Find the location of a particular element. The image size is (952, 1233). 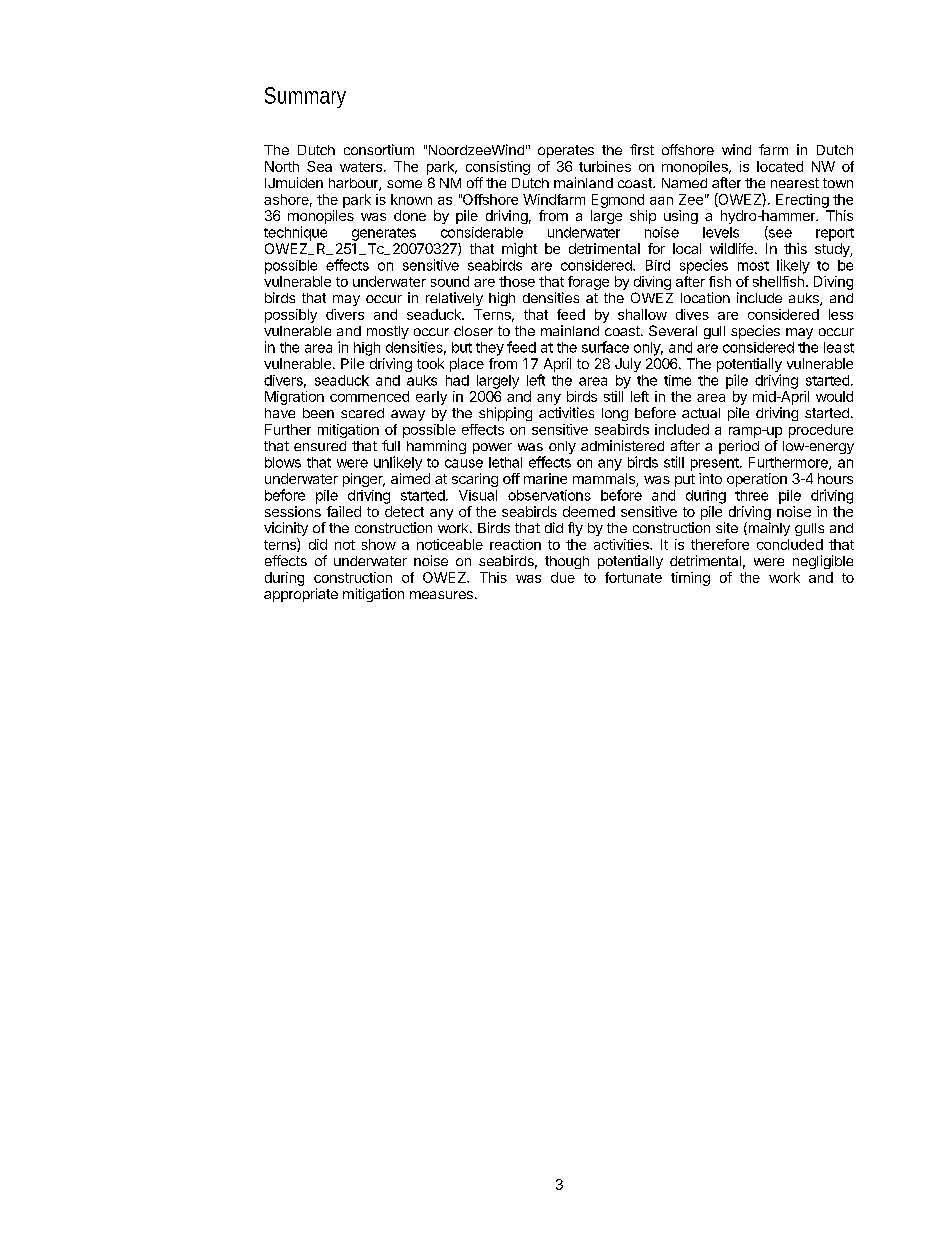

due is located at coordinates (563, 577).
